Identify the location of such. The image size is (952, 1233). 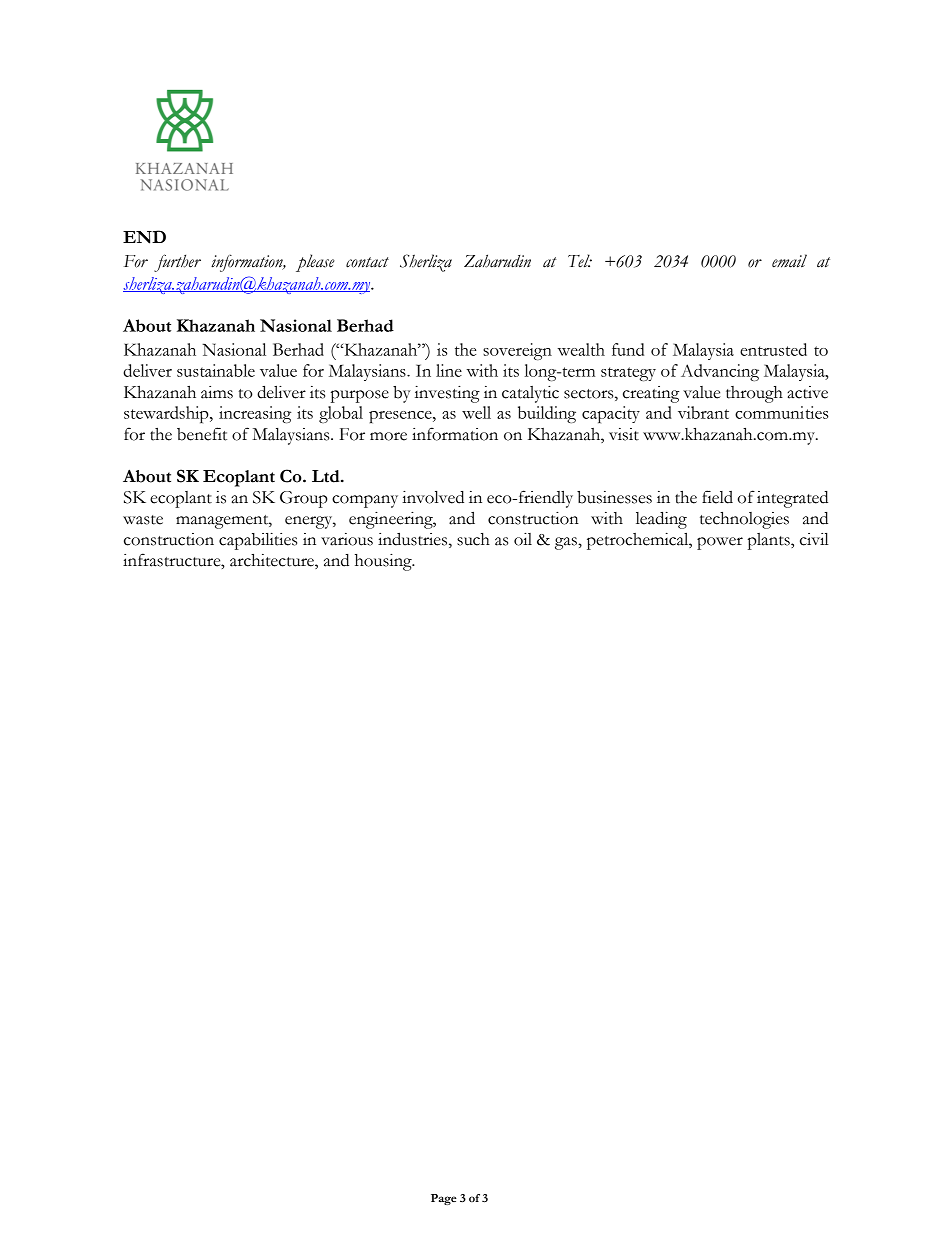
(473, 539).
